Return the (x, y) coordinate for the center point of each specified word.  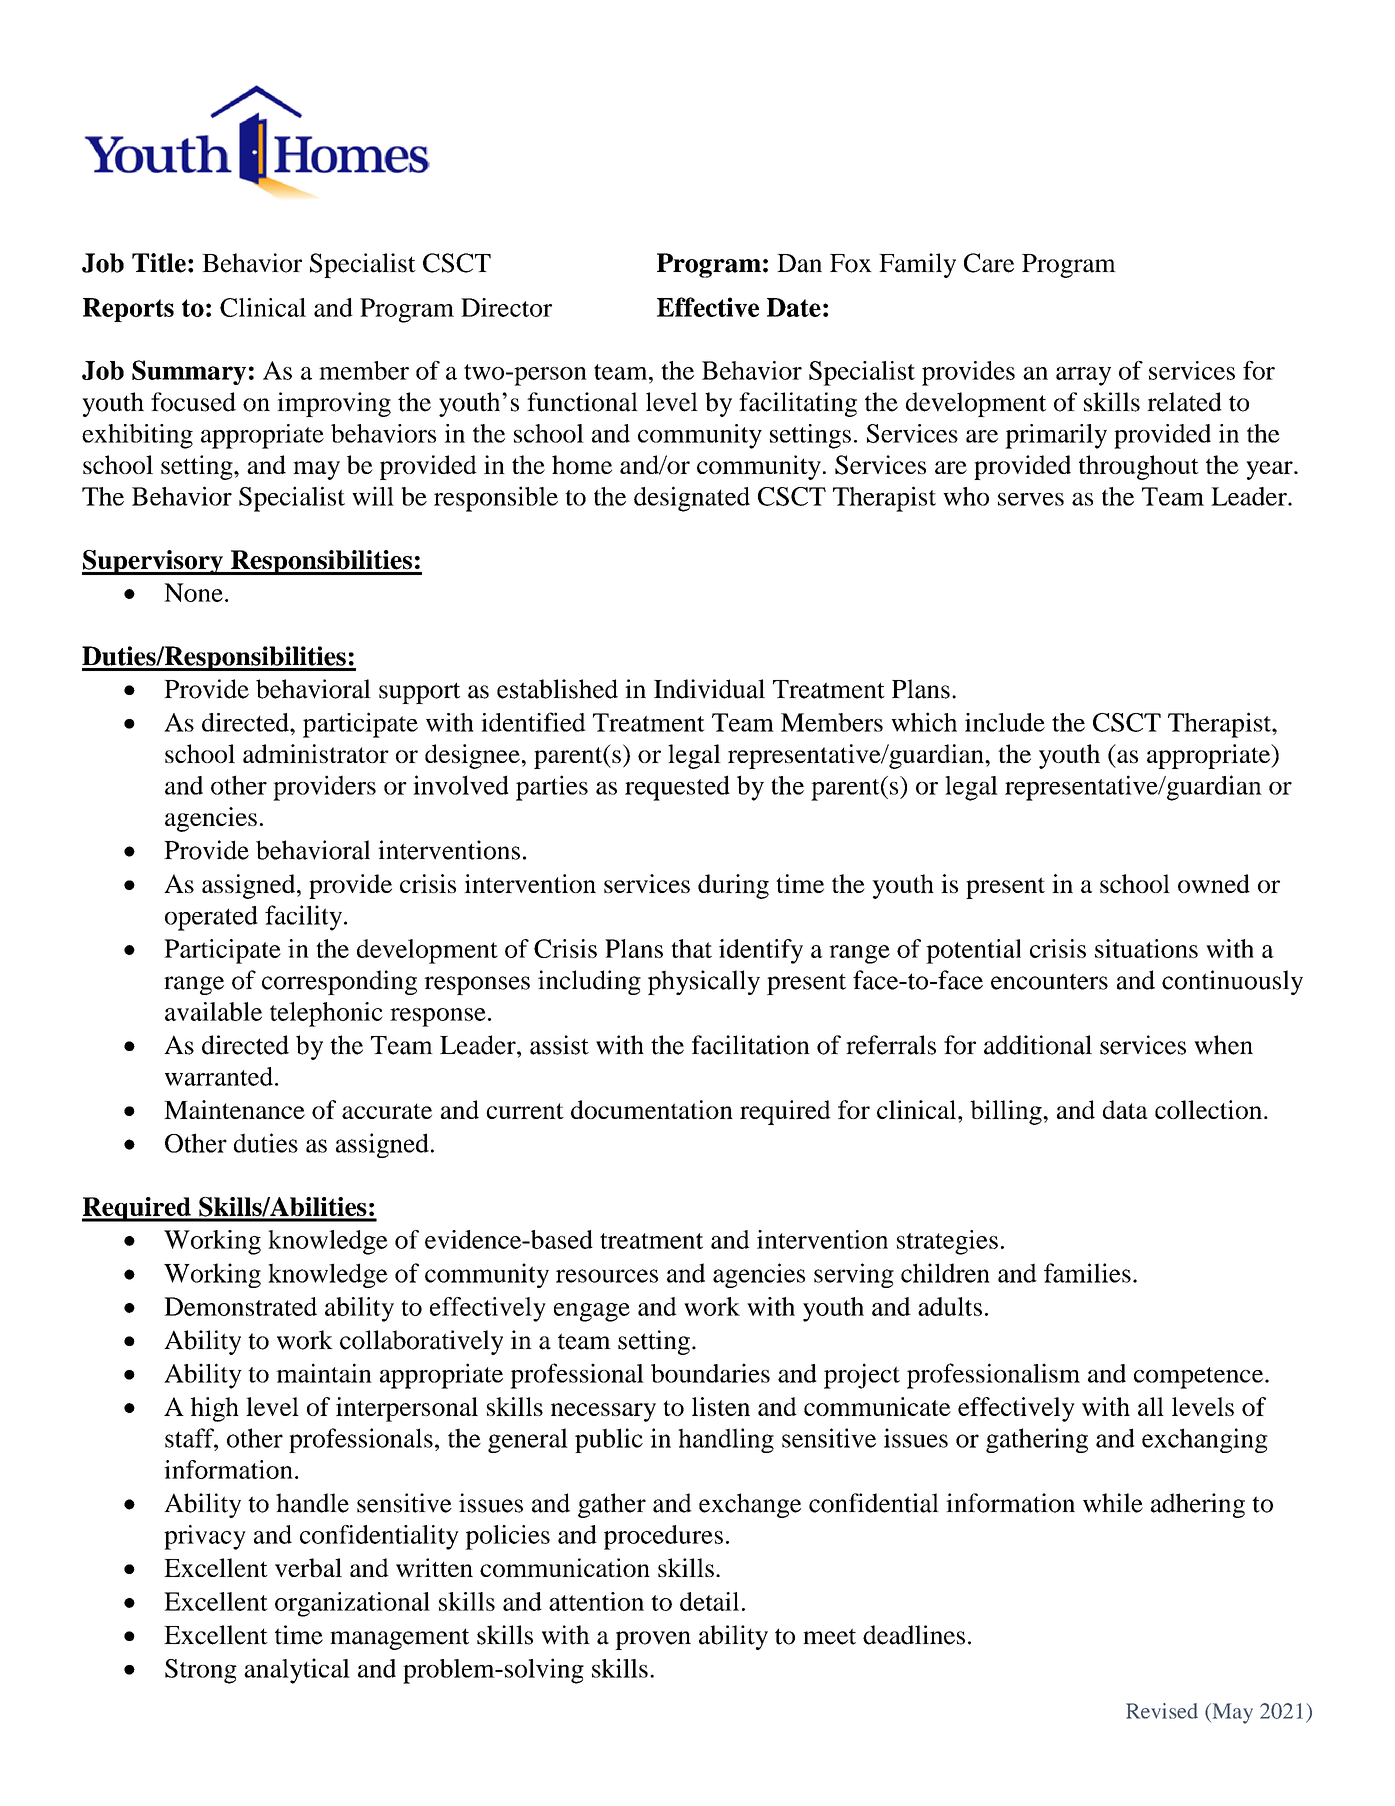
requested (677, 788)
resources (607, 1276)
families (1087, 1273)
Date (794, 307)
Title (159, 263)
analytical (297, 1671)
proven (653, 1640)
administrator (316, 753)
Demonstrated (240, 1306)
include (1005, 722)
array (1083, 376)
